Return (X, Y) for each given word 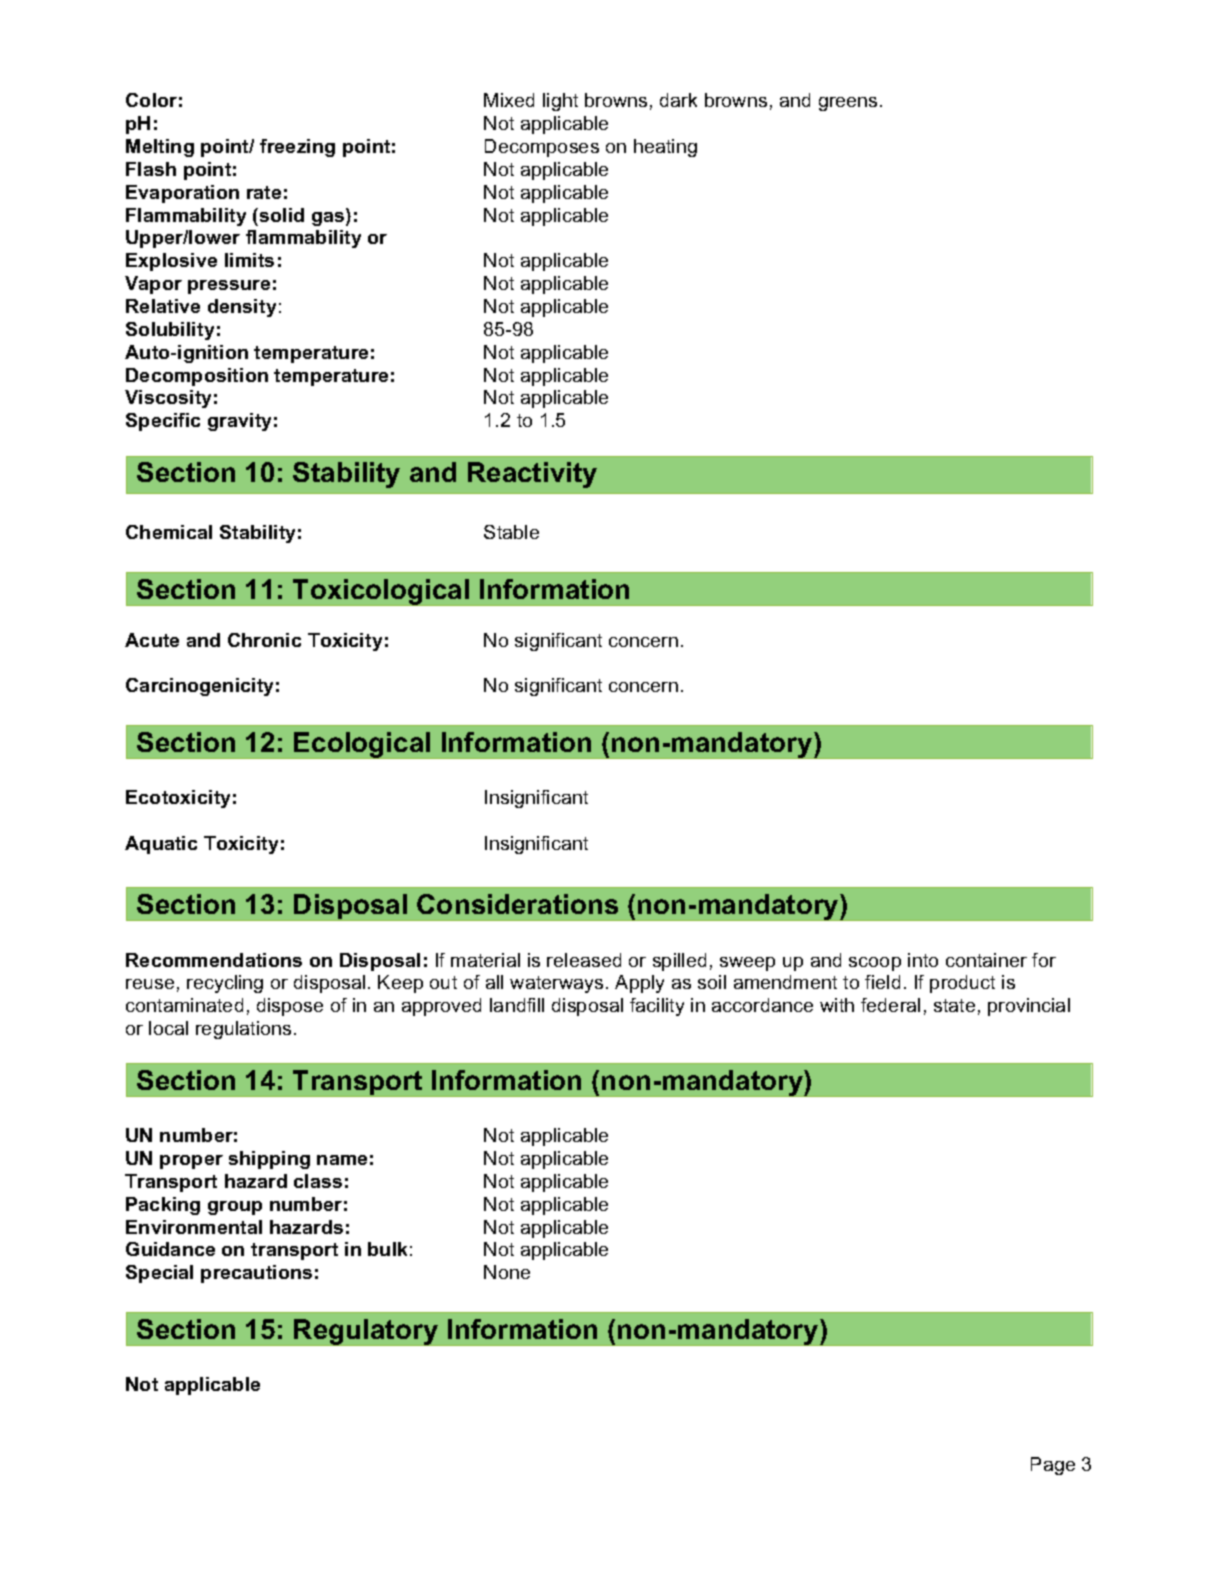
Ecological (363, 745)
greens (848, 104)
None (507, 1272)
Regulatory (366, 1332)
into (923, 960)
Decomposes (542, 148)
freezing (297, 148)
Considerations (517, 904)
